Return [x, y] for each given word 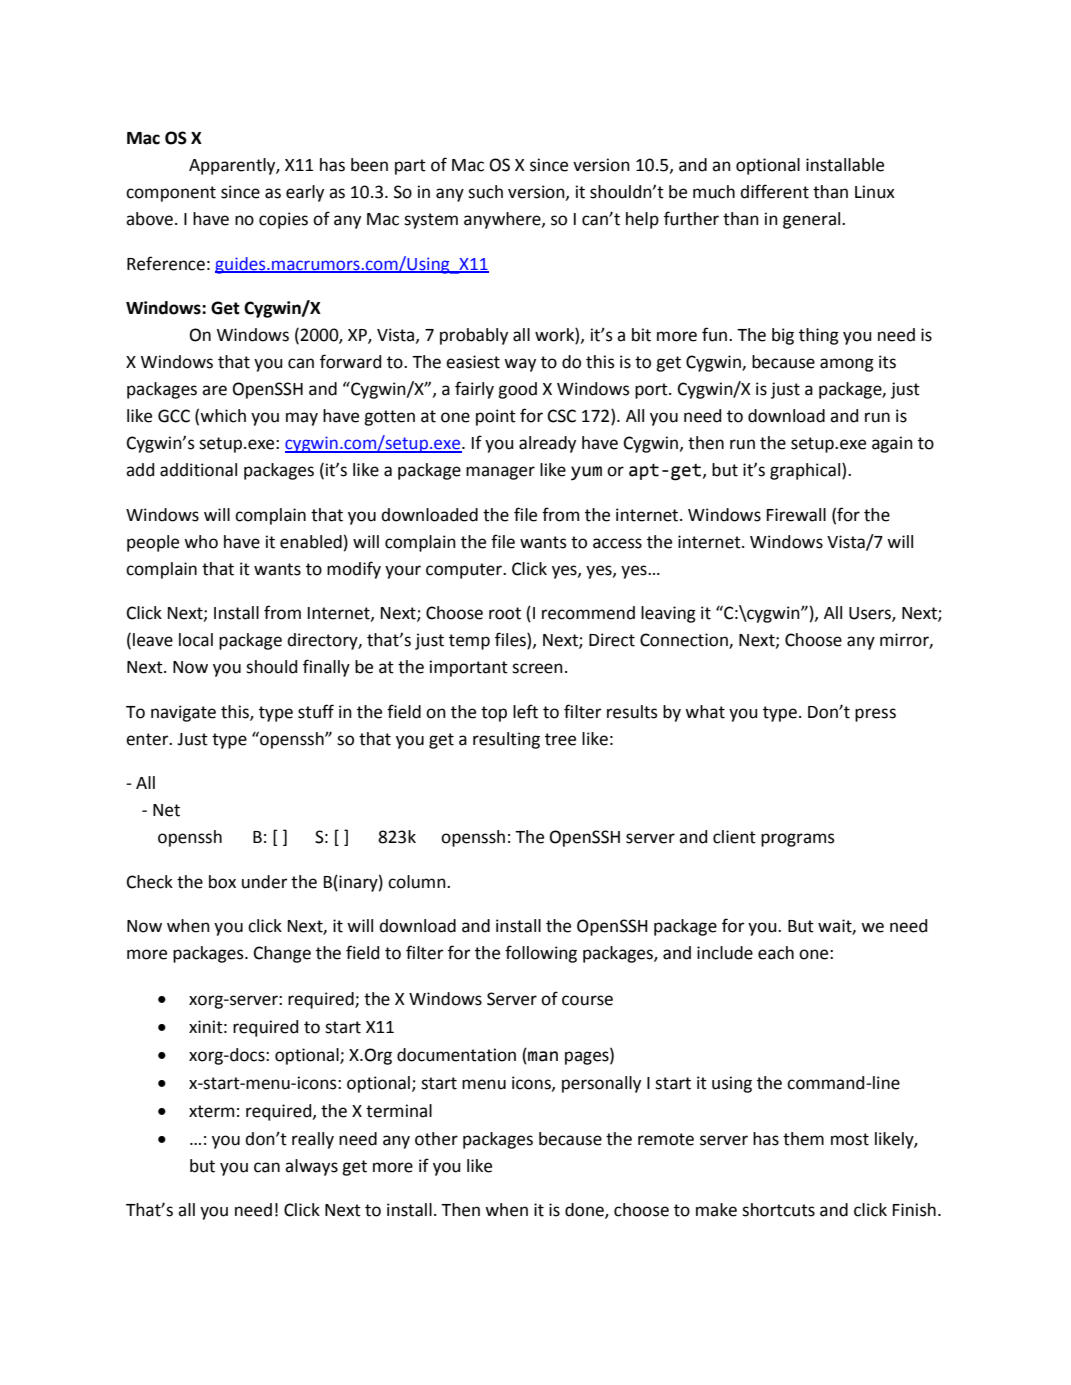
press [875, 715]
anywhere [503, 220]
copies [283, 220]
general [813, 220]
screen [537, 668]
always [311, 1167]
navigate [183, 713]
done [585, 1211]
